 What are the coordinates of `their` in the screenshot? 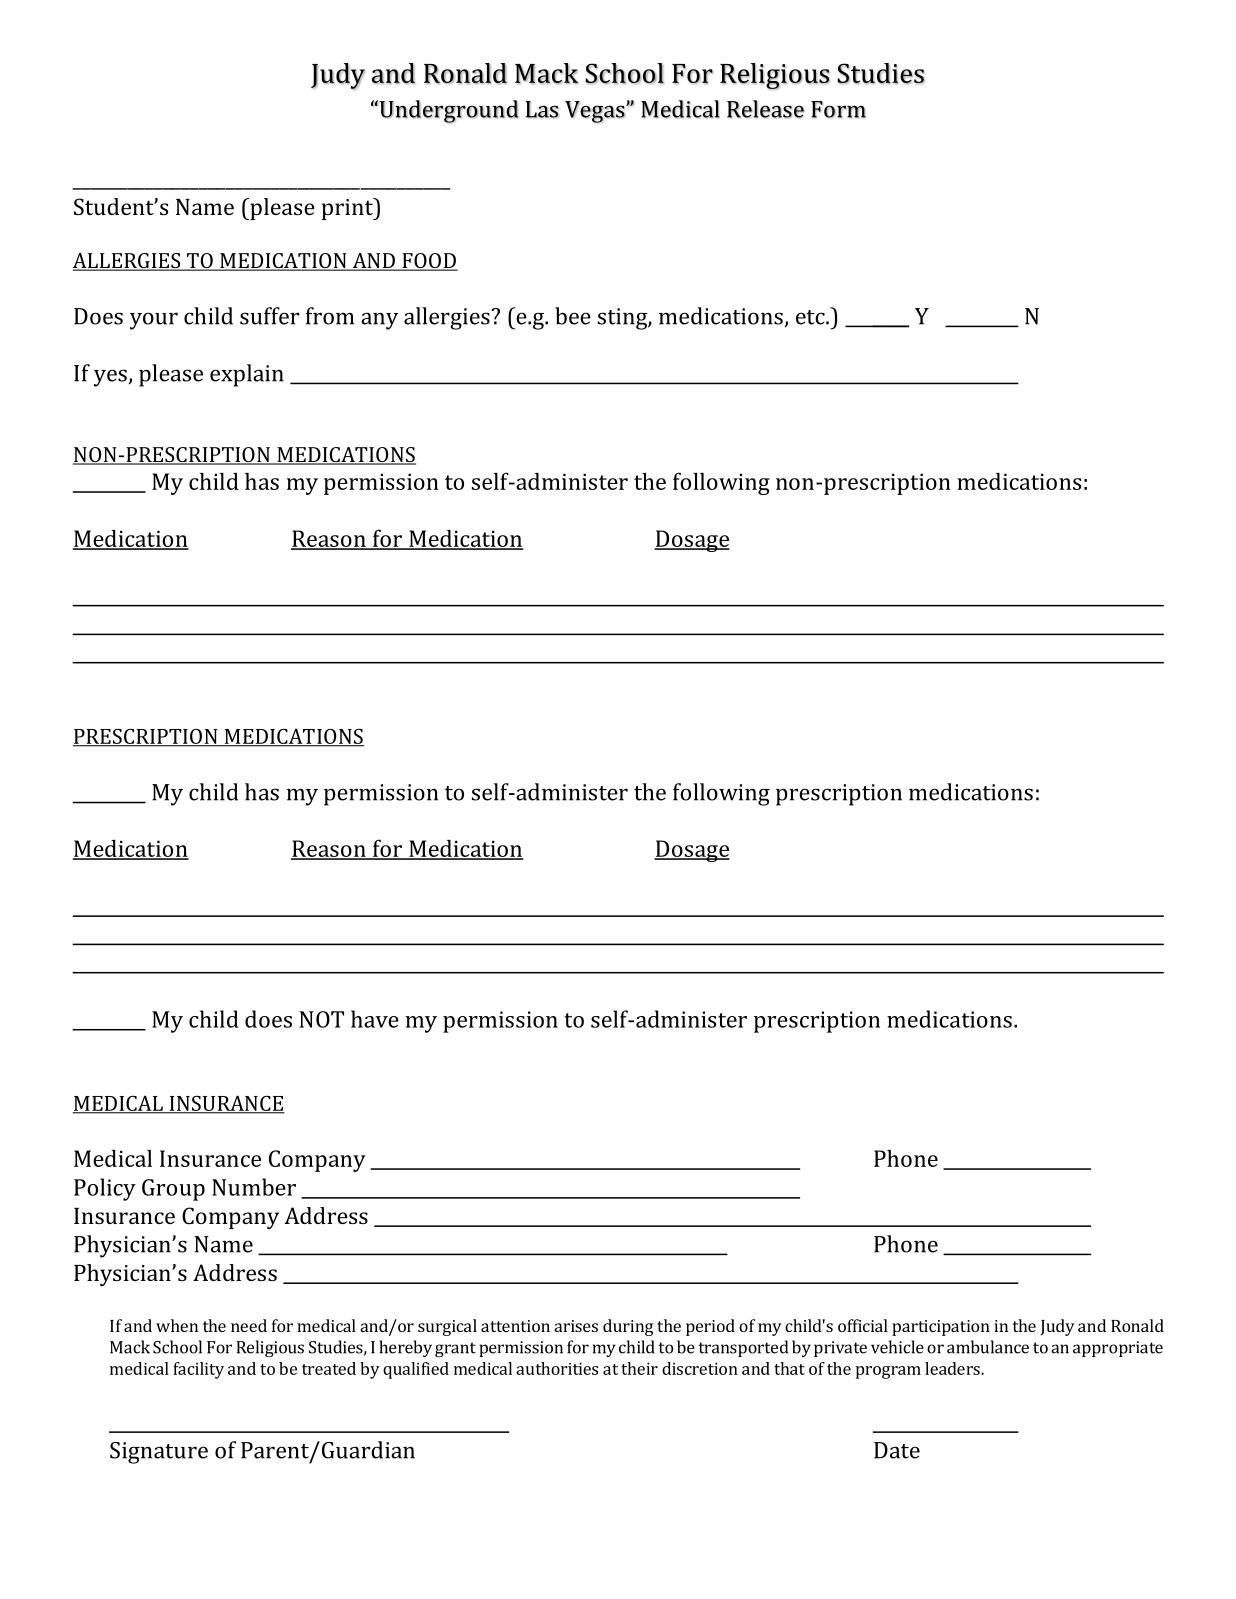 It's located at (639, 1368).
